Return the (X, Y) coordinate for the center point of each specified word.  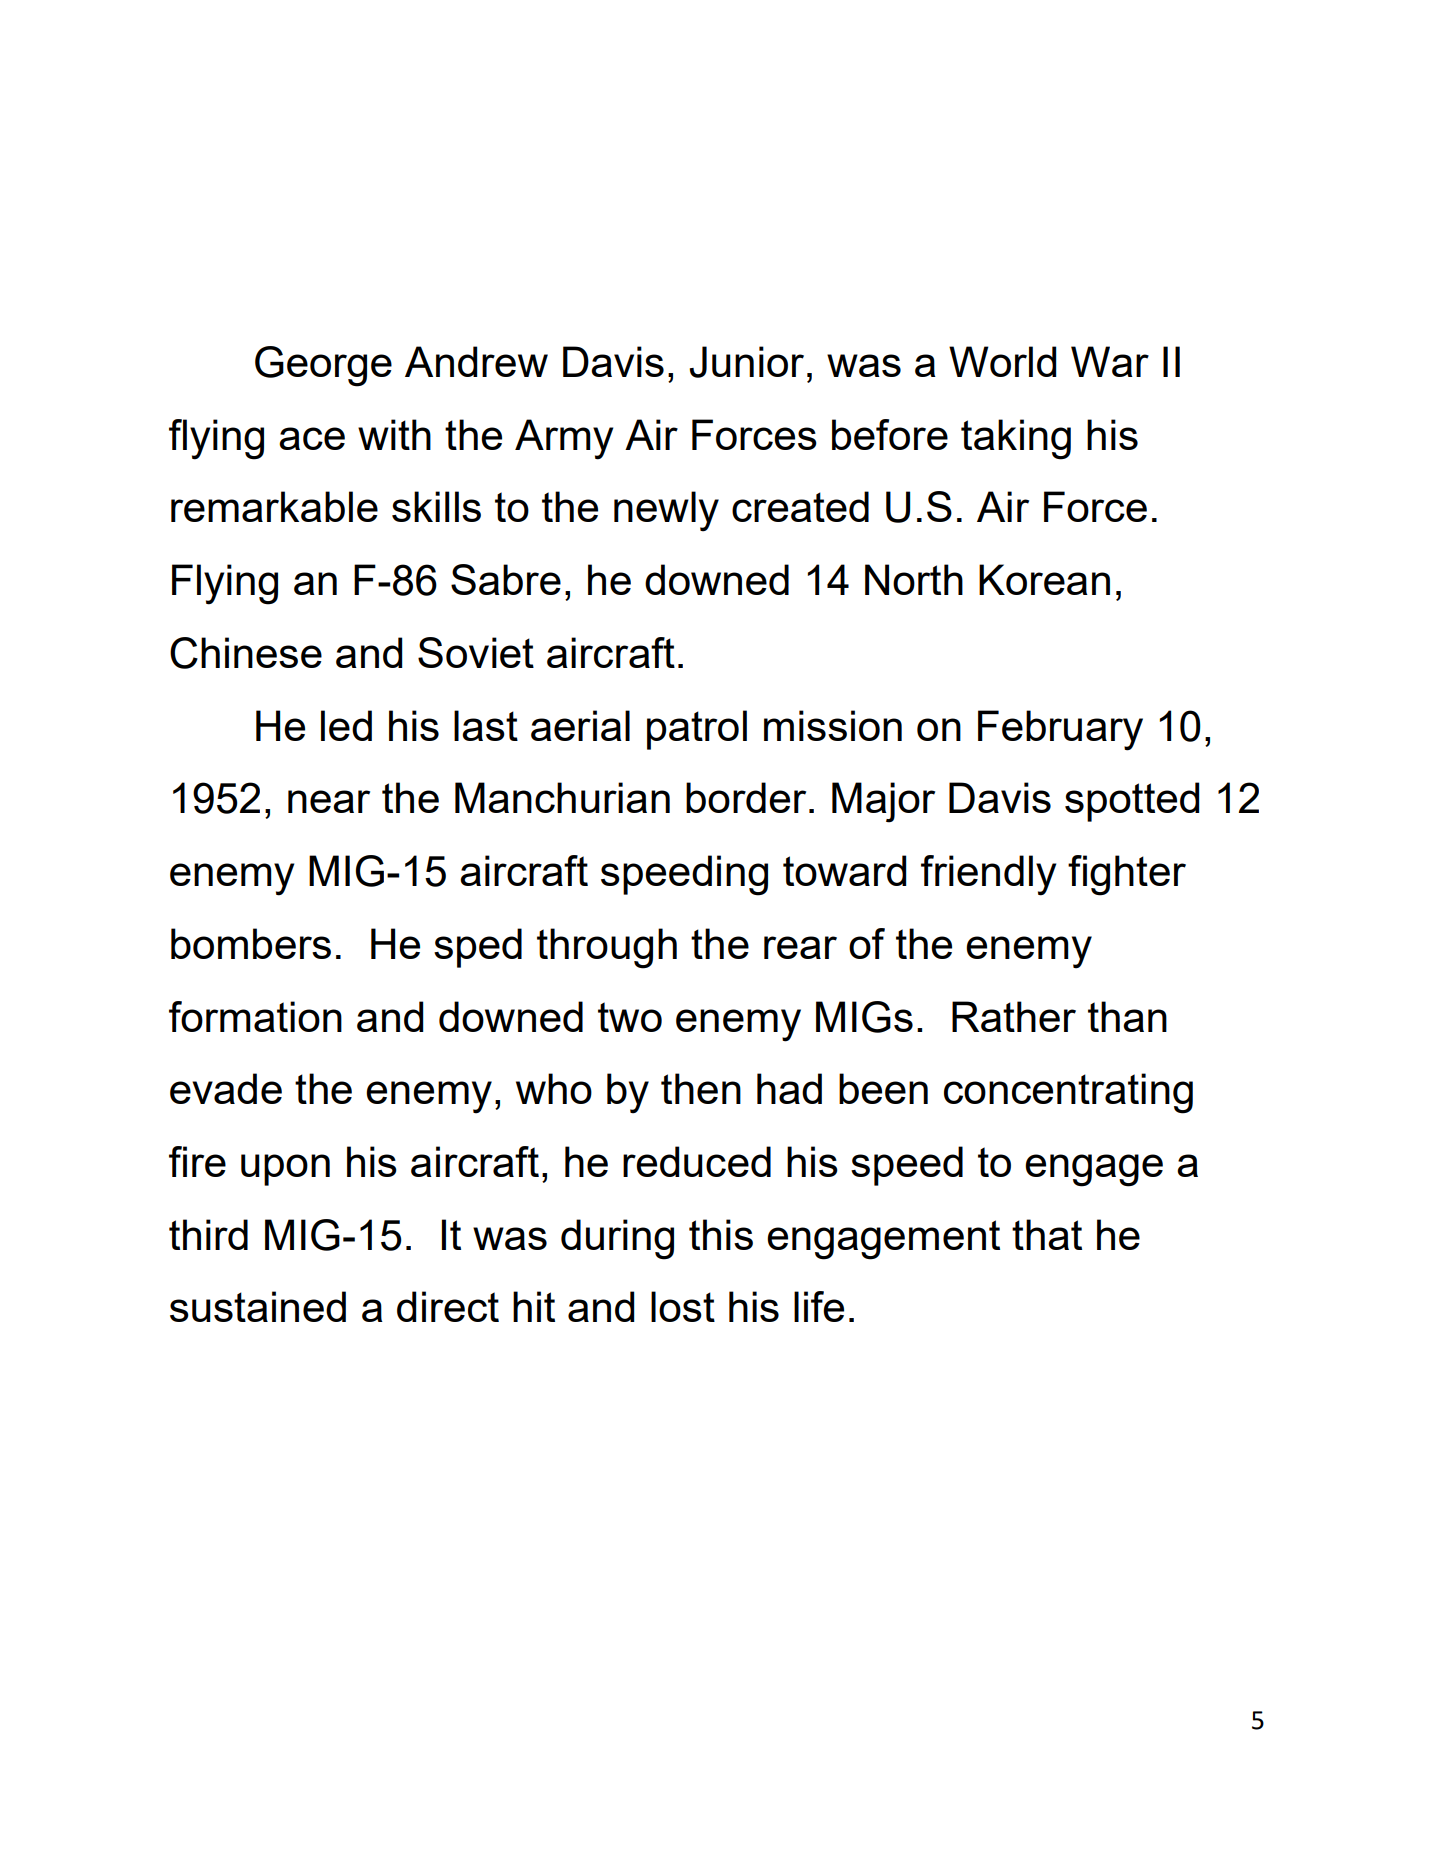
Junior (746, 362)
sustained (258, 1306)
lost (683, 1306)
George (323, 366)
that (1047, 1234)
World (1002, 361)
